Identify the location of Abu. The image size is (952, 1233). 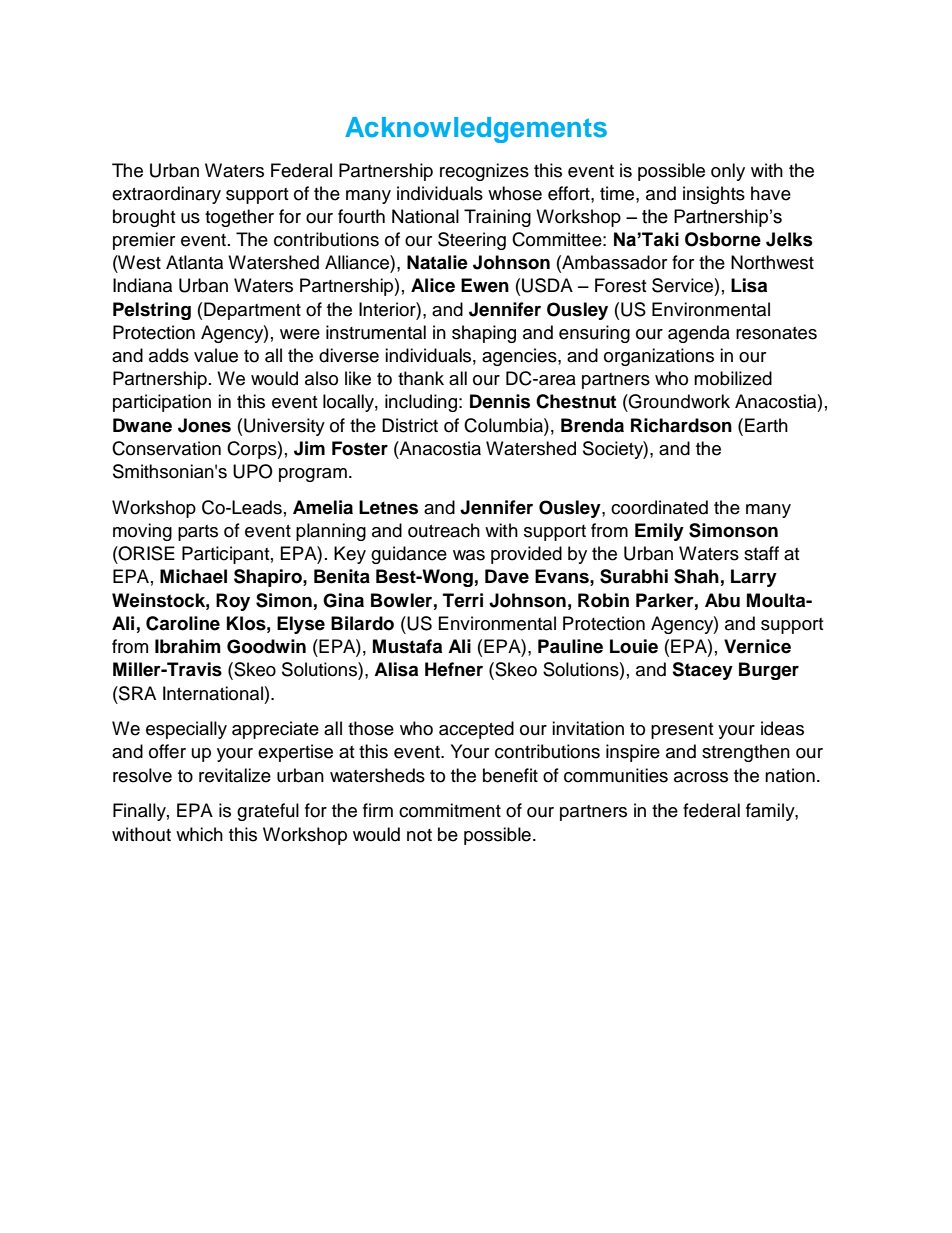
(722, 600).
